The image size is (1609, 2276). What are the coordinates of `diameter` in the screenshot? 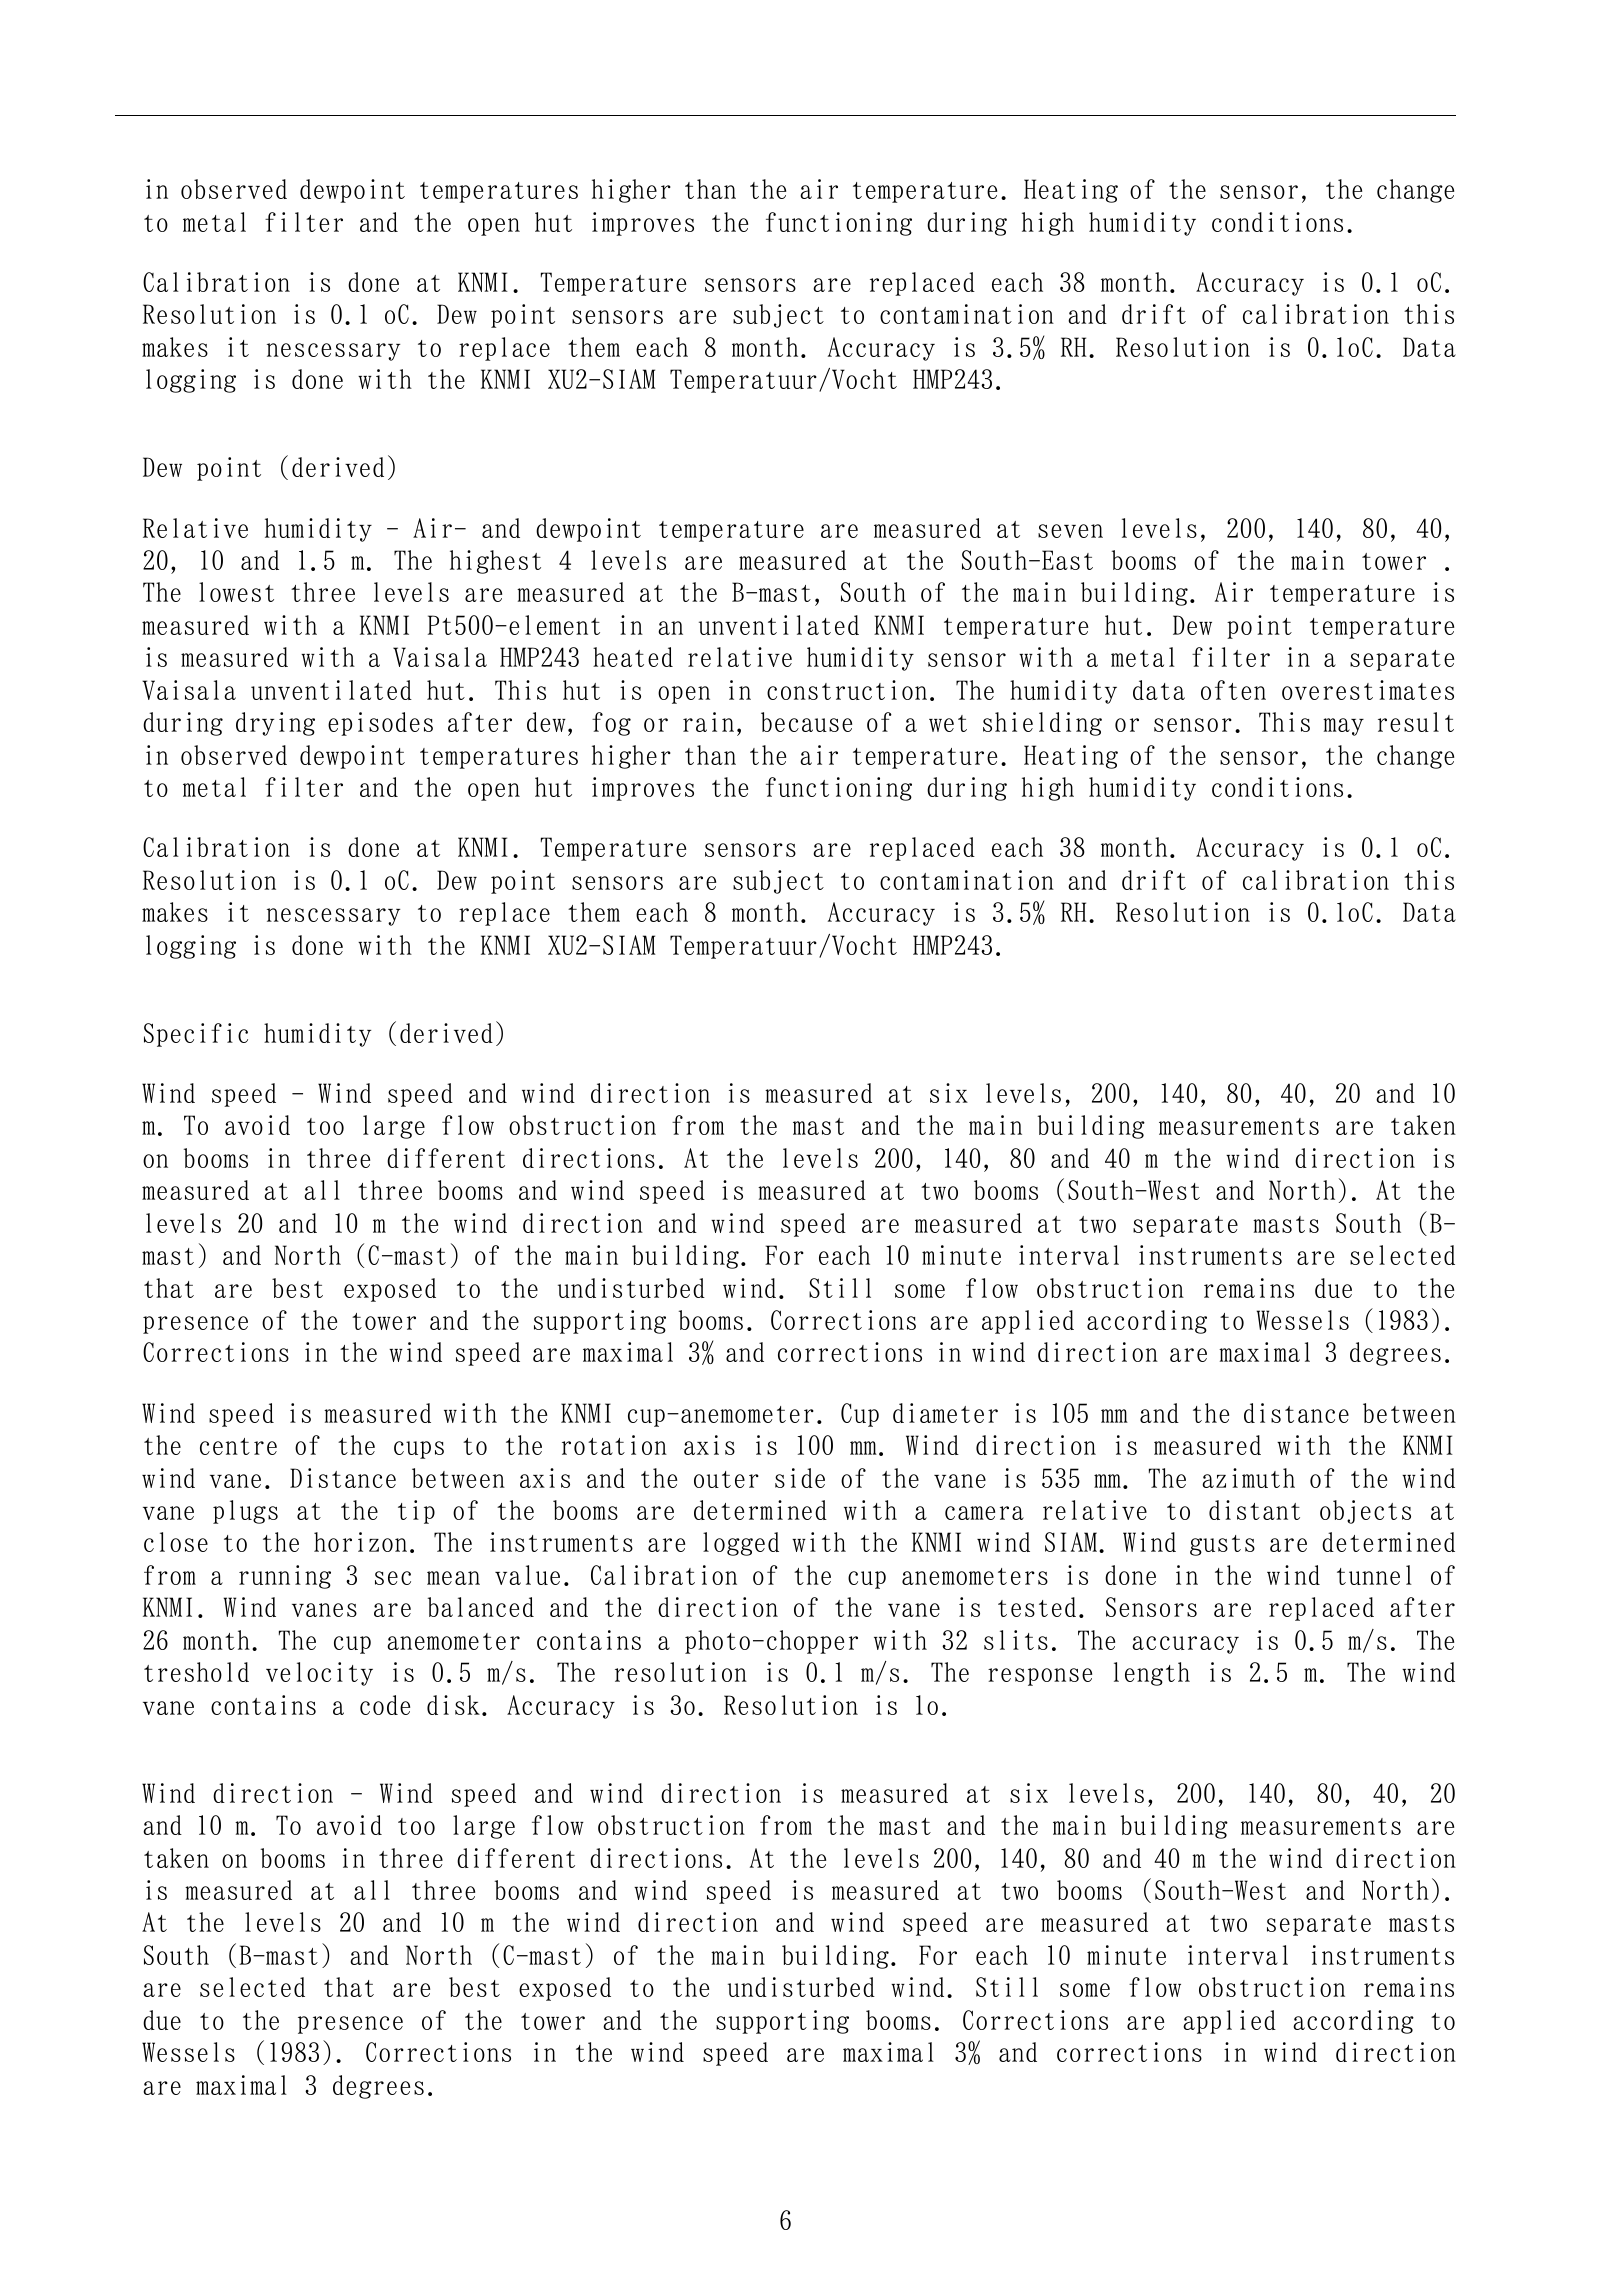 It's located at (945, 1413).
